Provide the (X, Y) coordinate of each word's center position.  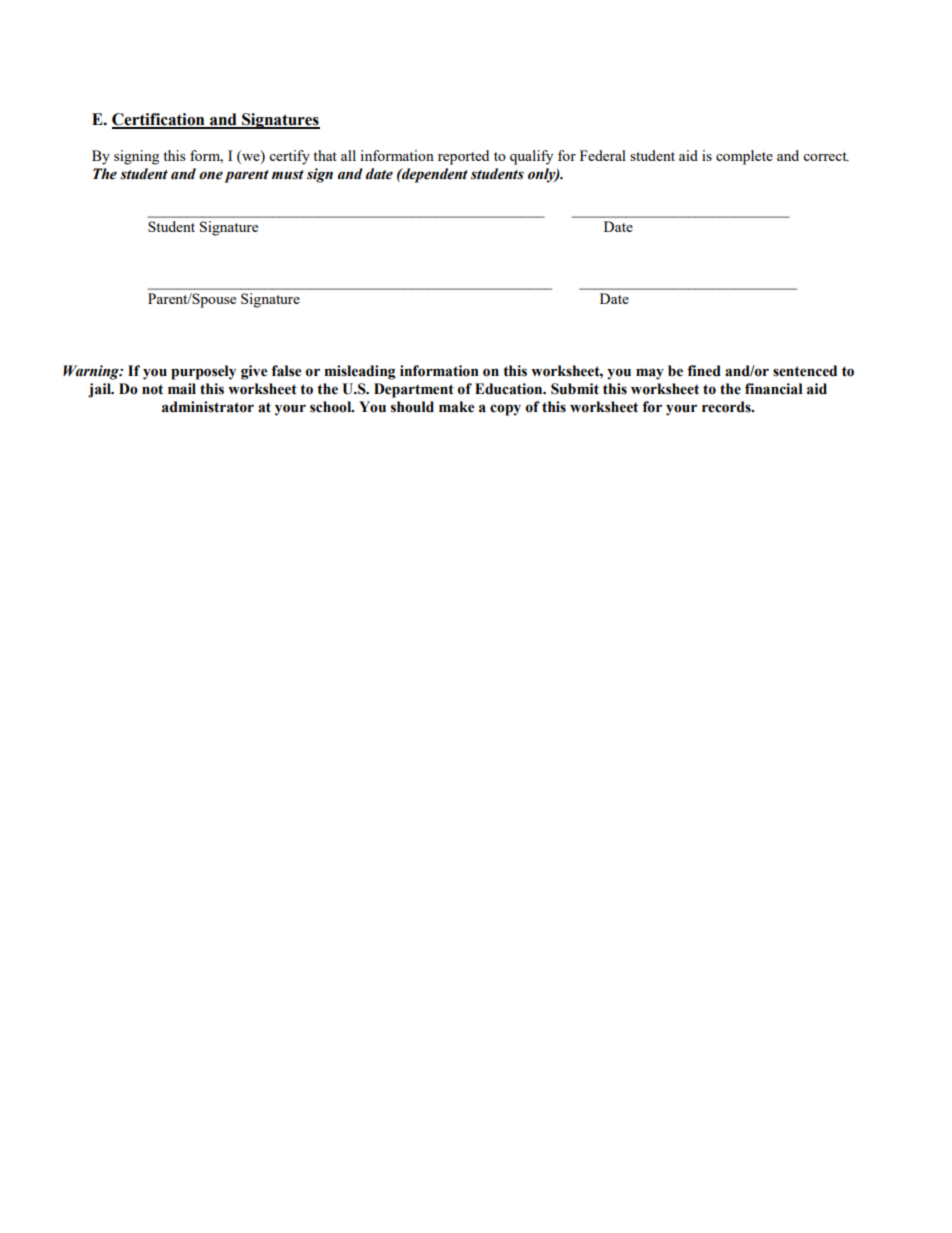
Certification (159, 120)
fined (704, 371)
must (288, 175)
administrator (208, 407)
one (211, 175)
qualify (531, 157)
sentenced (805, 371)
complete (744, 157)
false (287, 371)
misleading (360, 372)
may (650, 374)
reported (463, 157)
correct (826, 156)
